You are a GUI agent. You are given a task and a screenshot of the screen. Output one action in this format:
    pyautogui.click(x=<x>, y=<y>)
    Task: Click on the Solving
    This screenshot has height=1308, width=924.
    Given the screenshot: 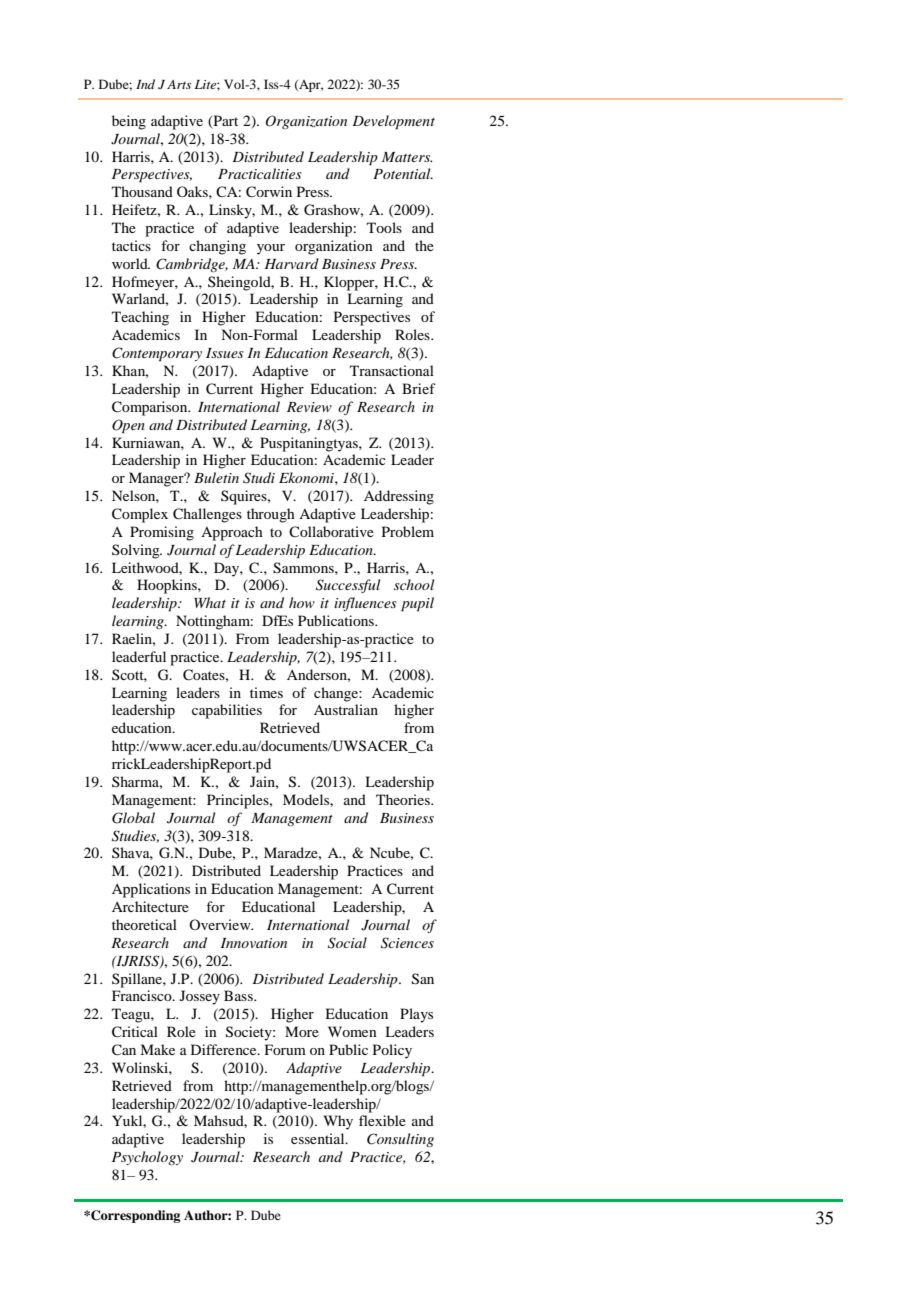 What is the action you would take?
    pyautogui.click(x=137, y=551)
